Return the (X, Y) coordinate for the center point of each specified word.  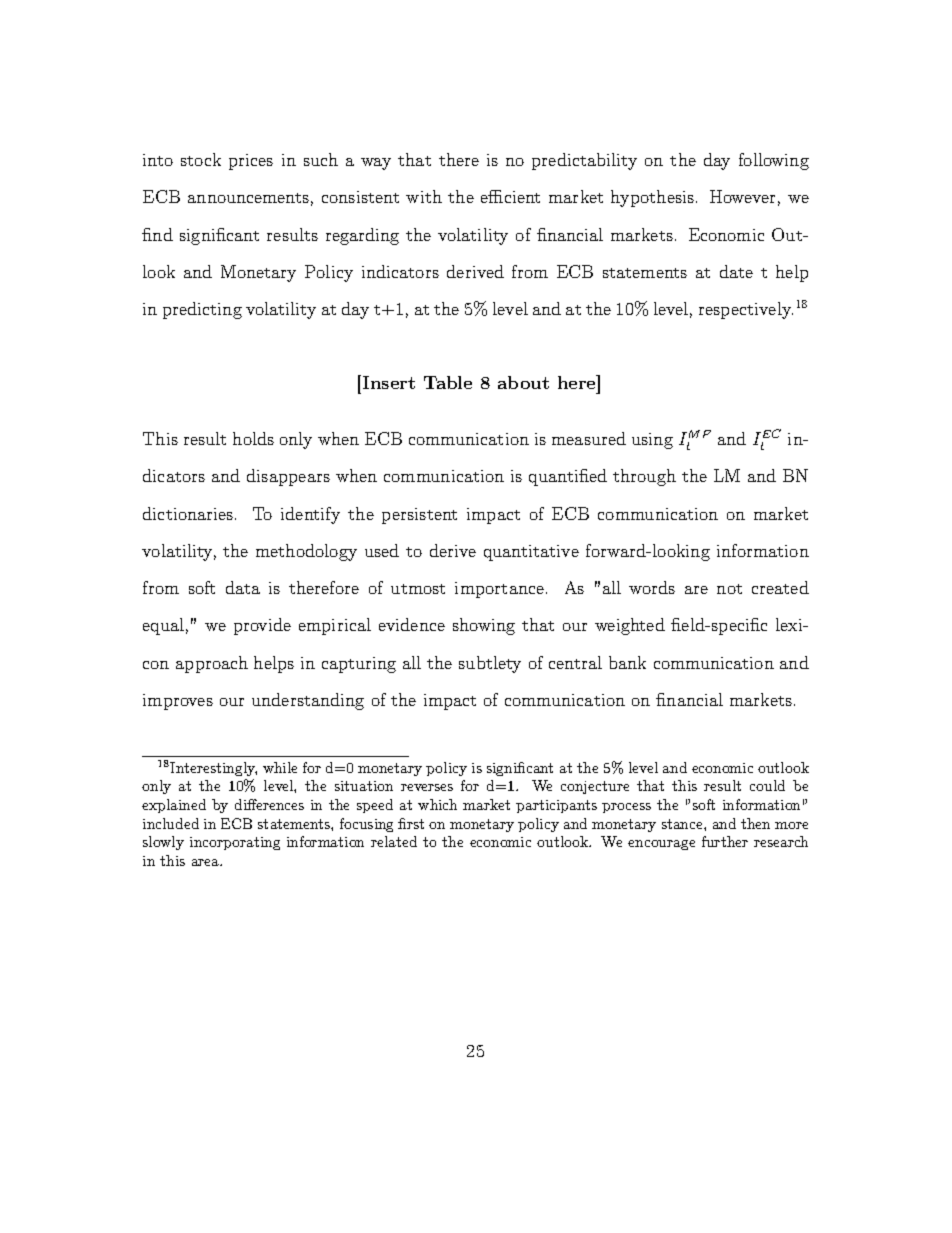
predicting (202, 310)
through (644, 477)
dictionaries (189, 513)
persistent (419, 516)
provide (262, 626)
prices (251, 162)
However (742, 196)
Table (448, 382)
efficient (510, 196)
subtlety (490, 664)
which (437, 804)
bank (627, 662)
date (736, 271)
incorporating (235, 843)
